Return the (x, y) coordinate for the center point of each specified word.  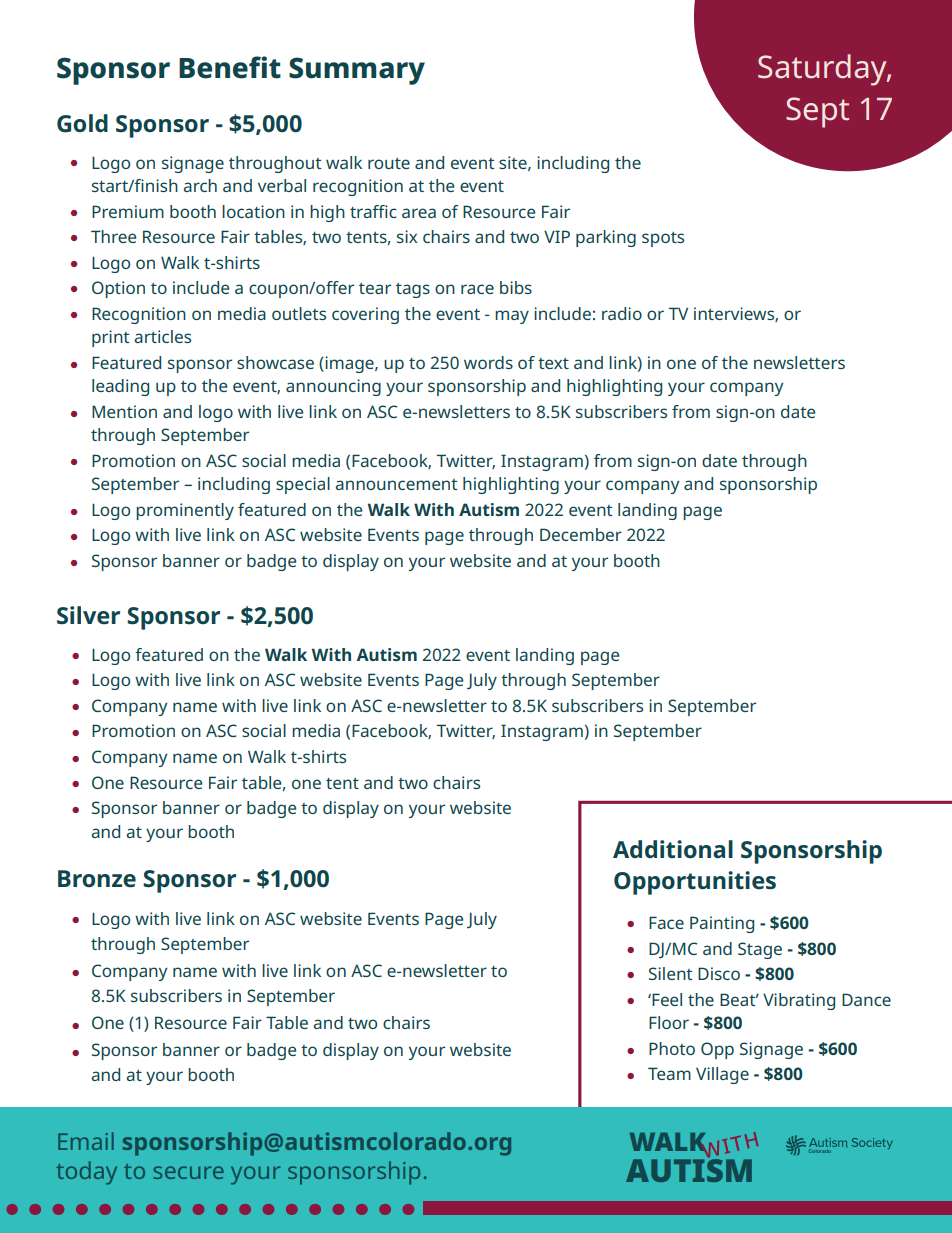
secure (188, 1172)
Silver (88, 615)
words (488, 362)
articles (162, 336)
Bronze (97, 879)
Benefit (230, 67)
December (581, 534)
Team (669, 1073)
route (389, 163)
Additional (673, 849)
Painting (722, 924)
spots (663, 239)
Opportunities (695, 883)
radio (622, 313)
